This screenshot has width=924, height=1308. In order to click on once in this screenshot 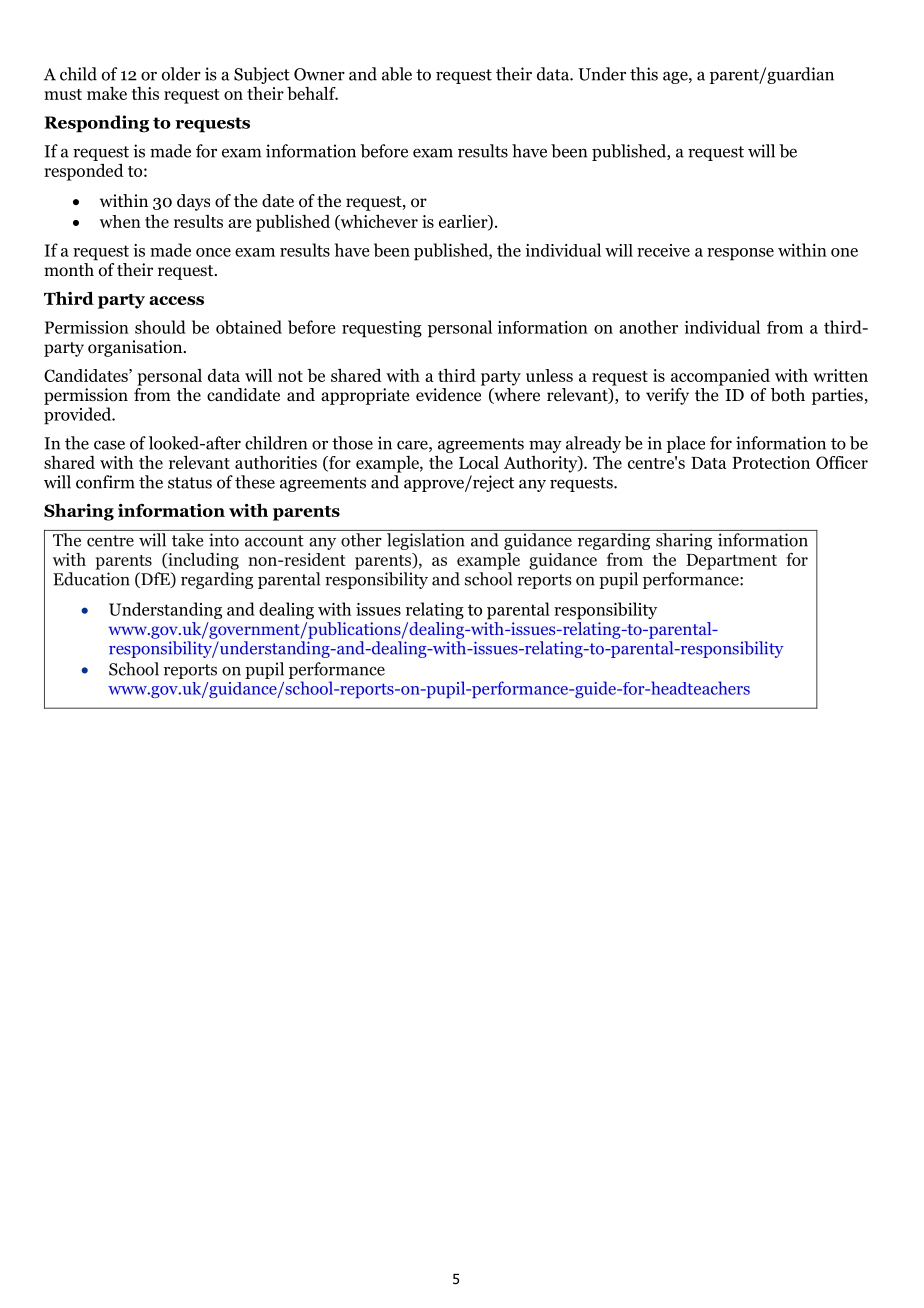, I will do `click(213, 252)`.
